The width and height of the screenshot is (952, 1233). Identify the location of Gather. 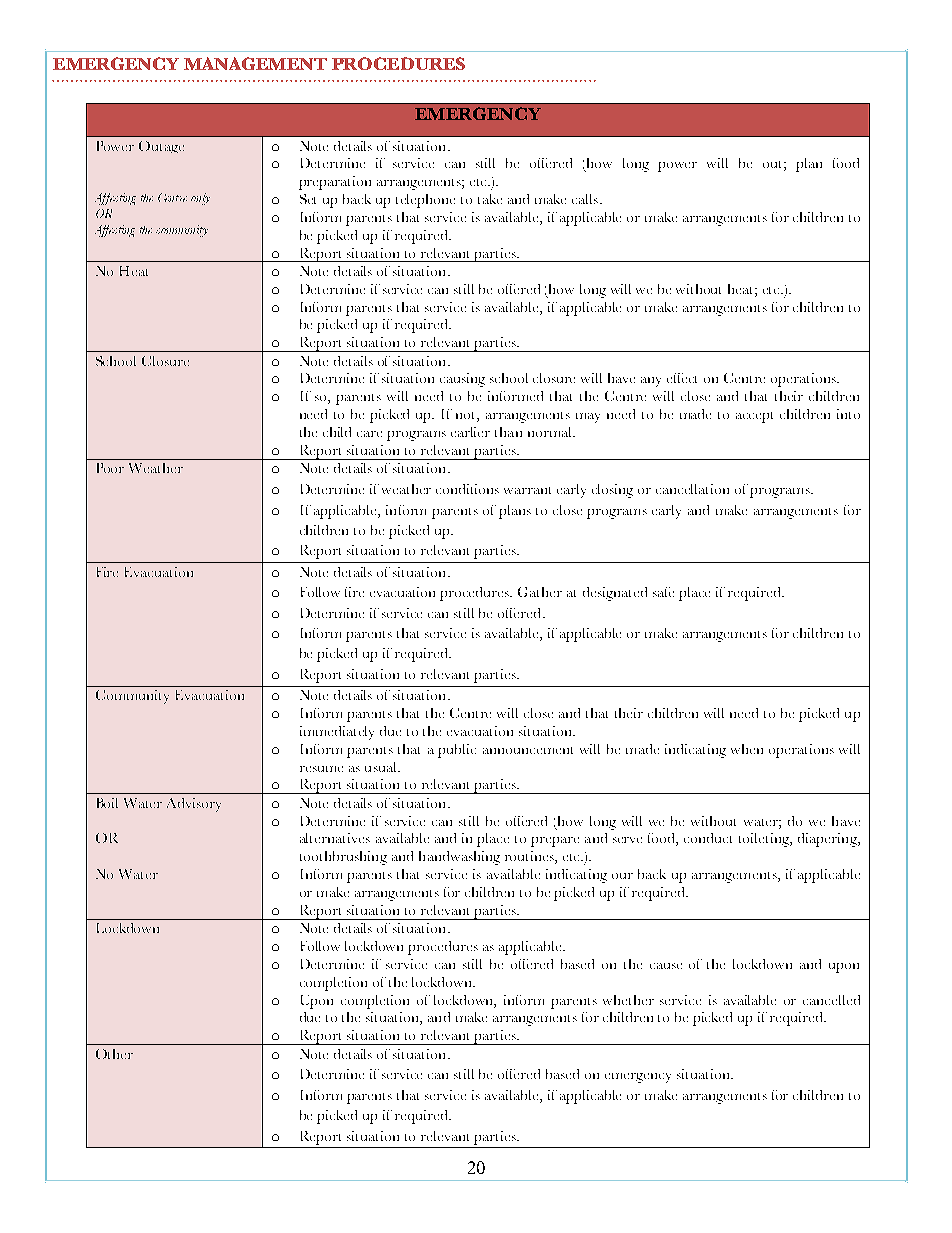
(540, 592).
